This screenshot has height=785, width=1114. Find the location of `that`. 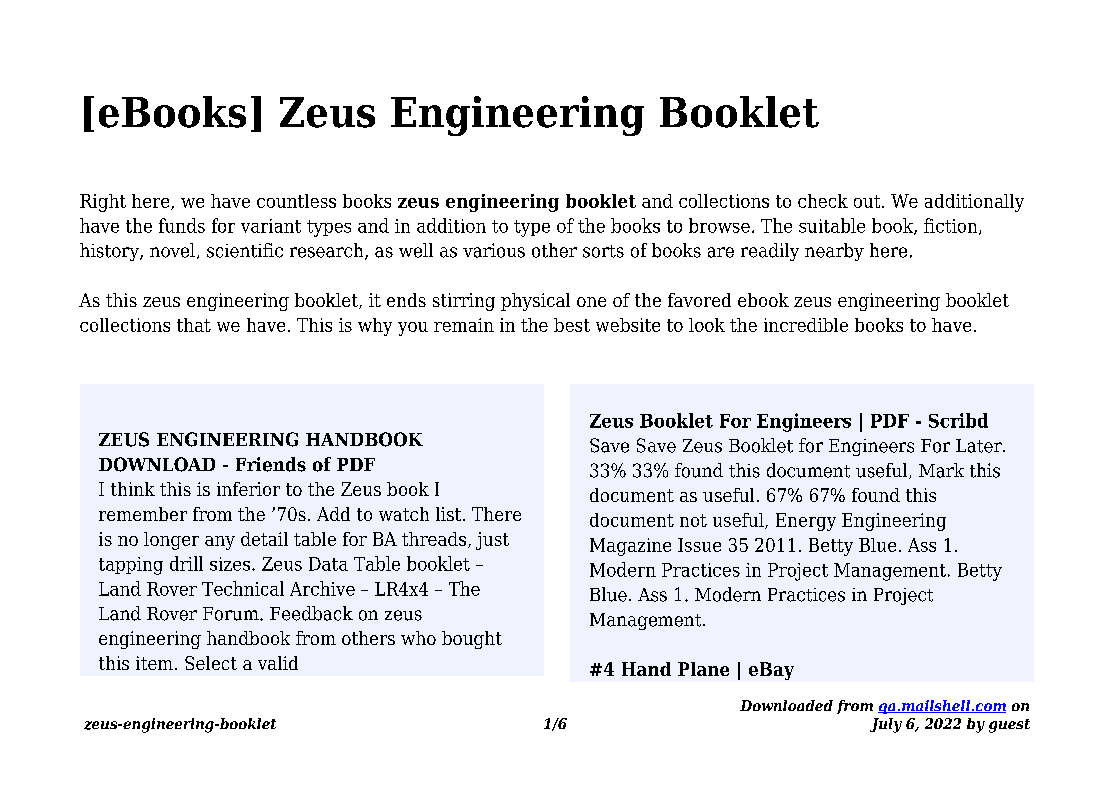

that is located at coordinates (194, 325).
